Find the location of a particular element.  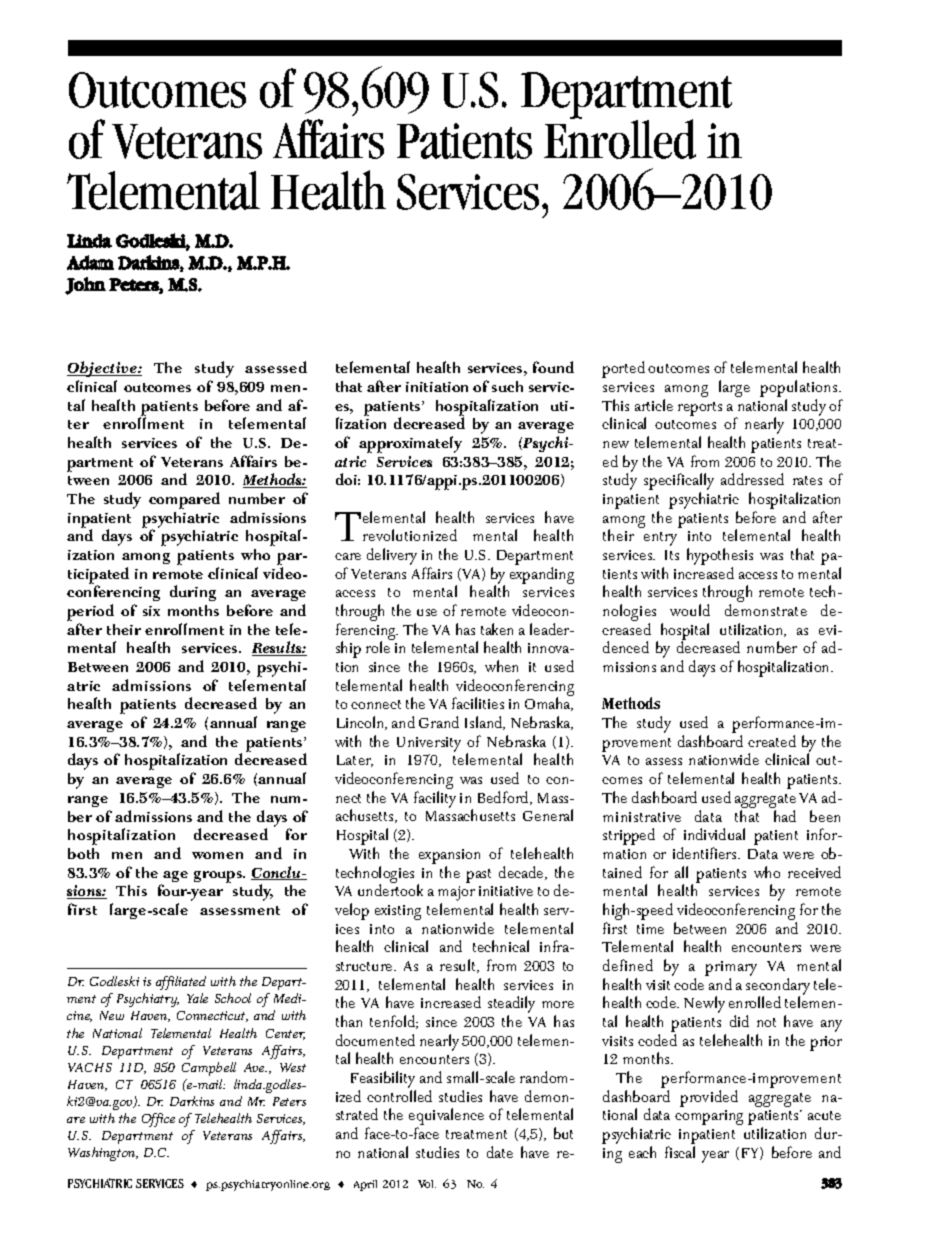

date is located at coordinates (500, 1152).
